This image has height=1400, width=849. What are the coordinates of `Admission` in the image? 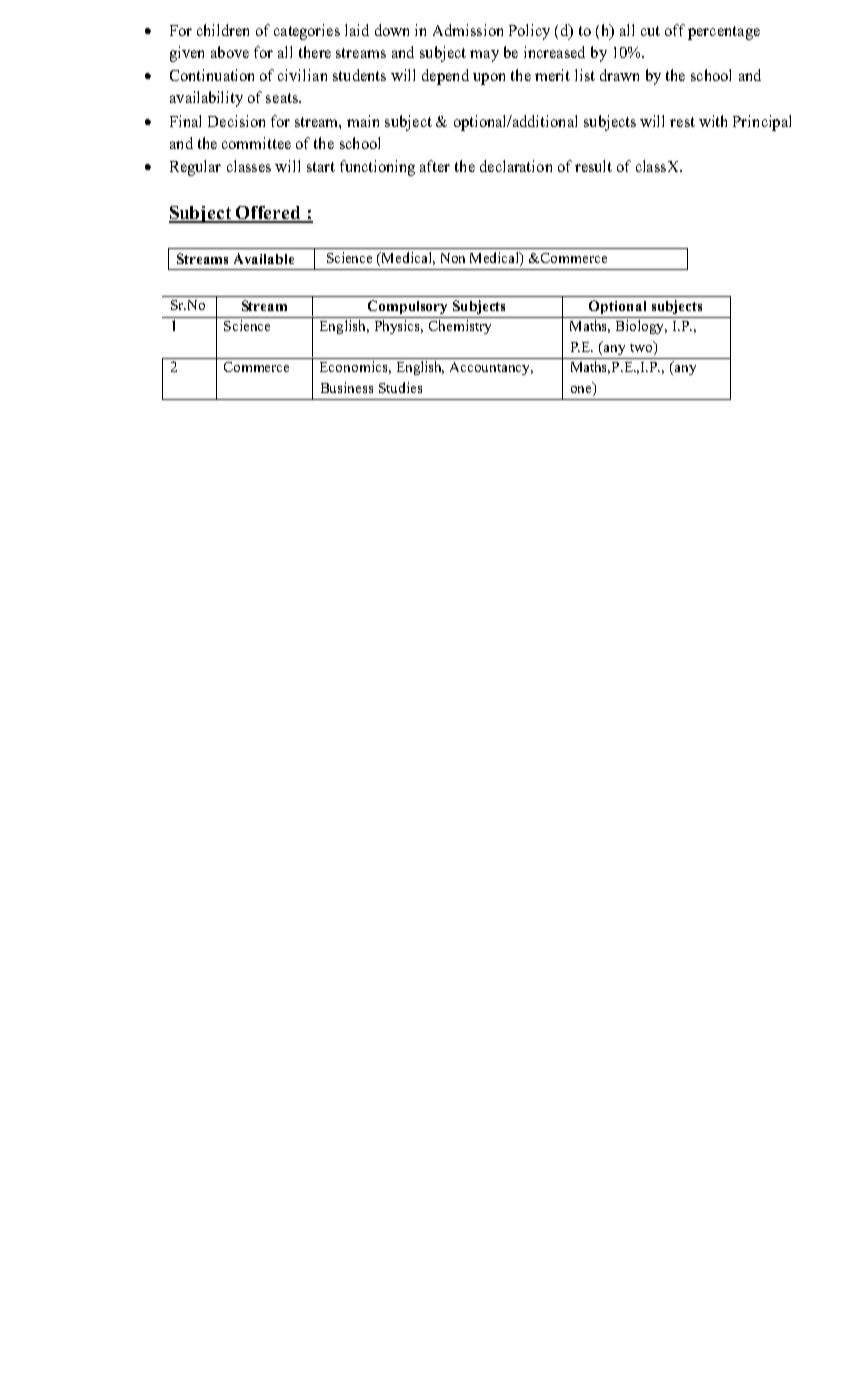 It's located at (468, 30).
